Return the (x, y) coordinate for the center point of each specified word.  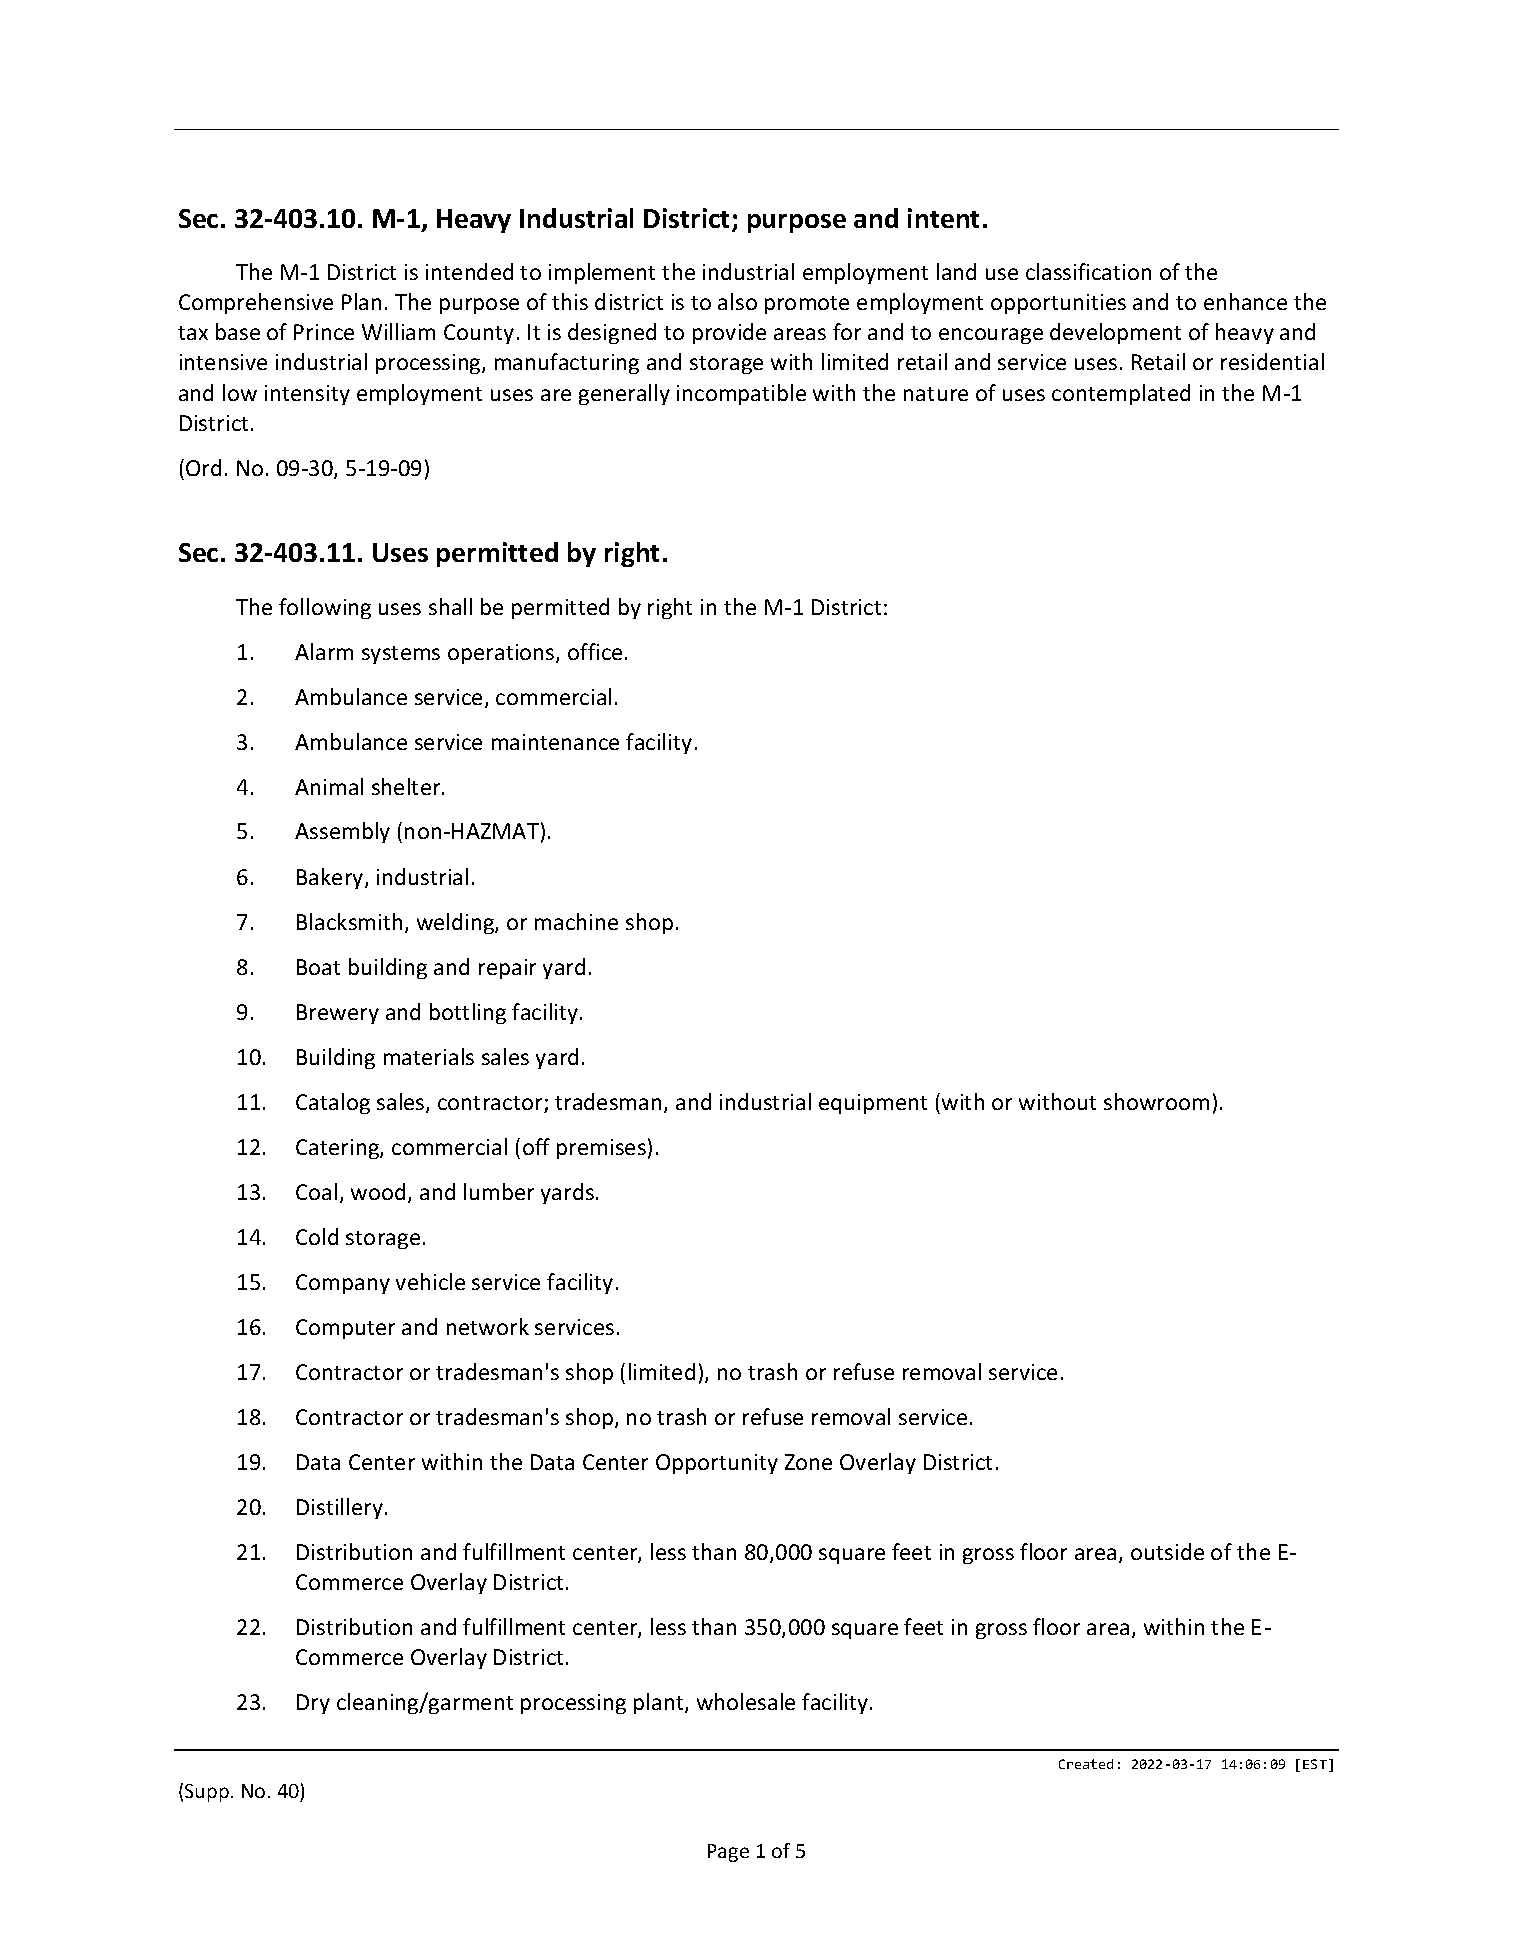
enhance (1245, 301)
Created (1086, 1764)
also (737, 301)
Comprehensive (256, 303)
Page (728, 1853)
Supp (207, 1793)
